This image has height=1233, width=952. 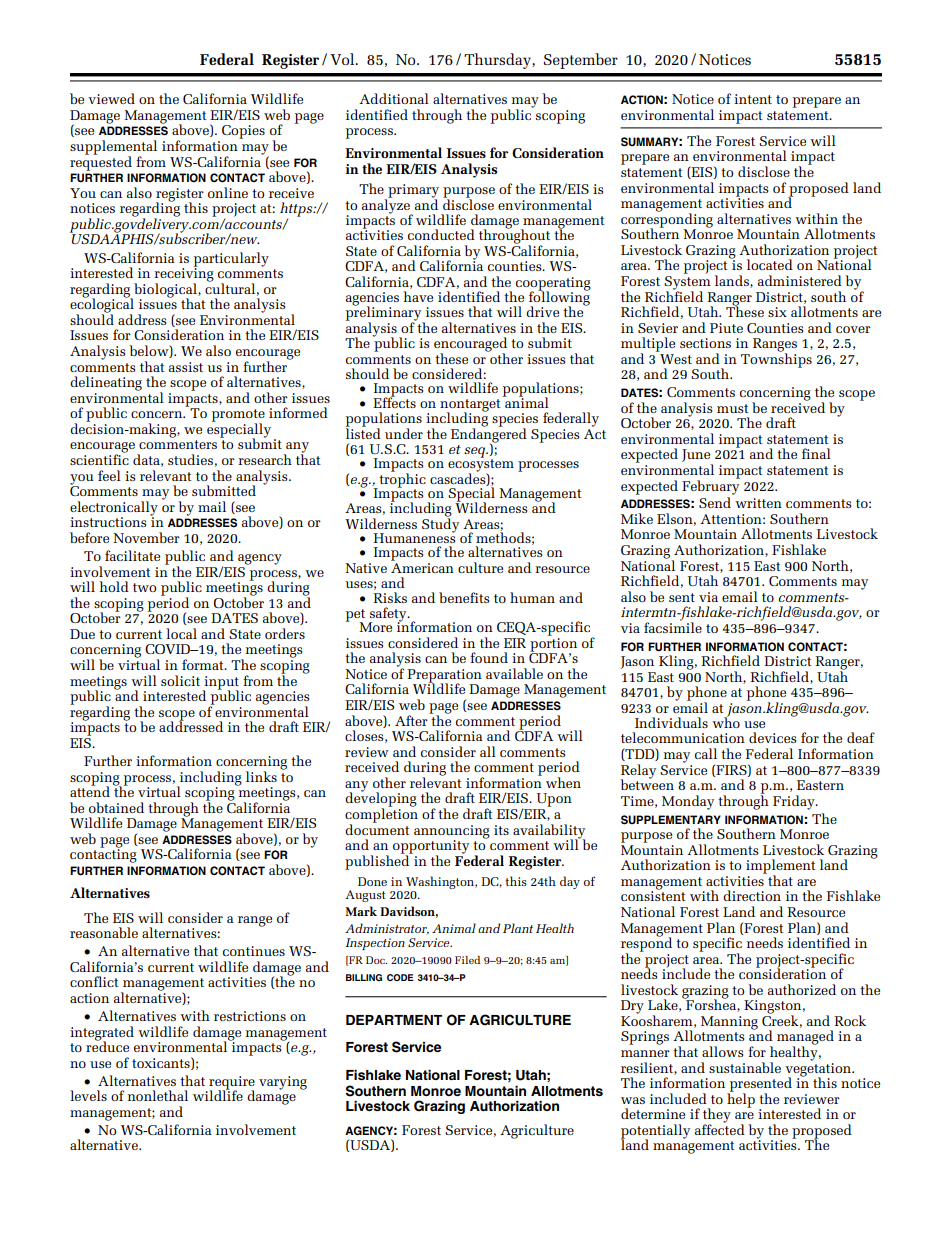 I want to click on intent, so click(x=753, y=99).
